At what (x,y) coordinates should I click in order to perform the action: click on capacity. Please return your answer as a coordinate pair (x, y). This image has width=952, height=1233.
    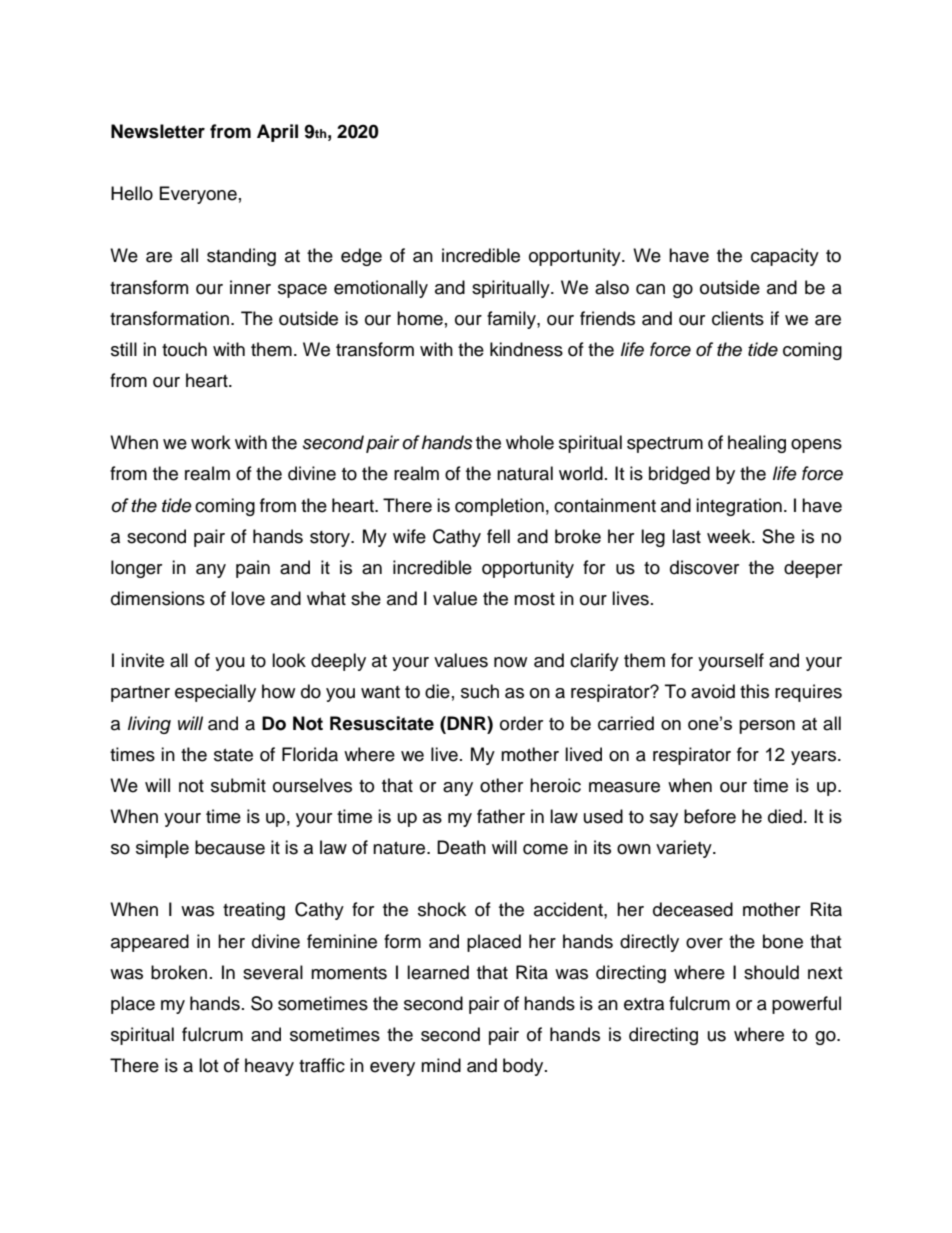
    Looking at the image, I should click on (785, 257).
